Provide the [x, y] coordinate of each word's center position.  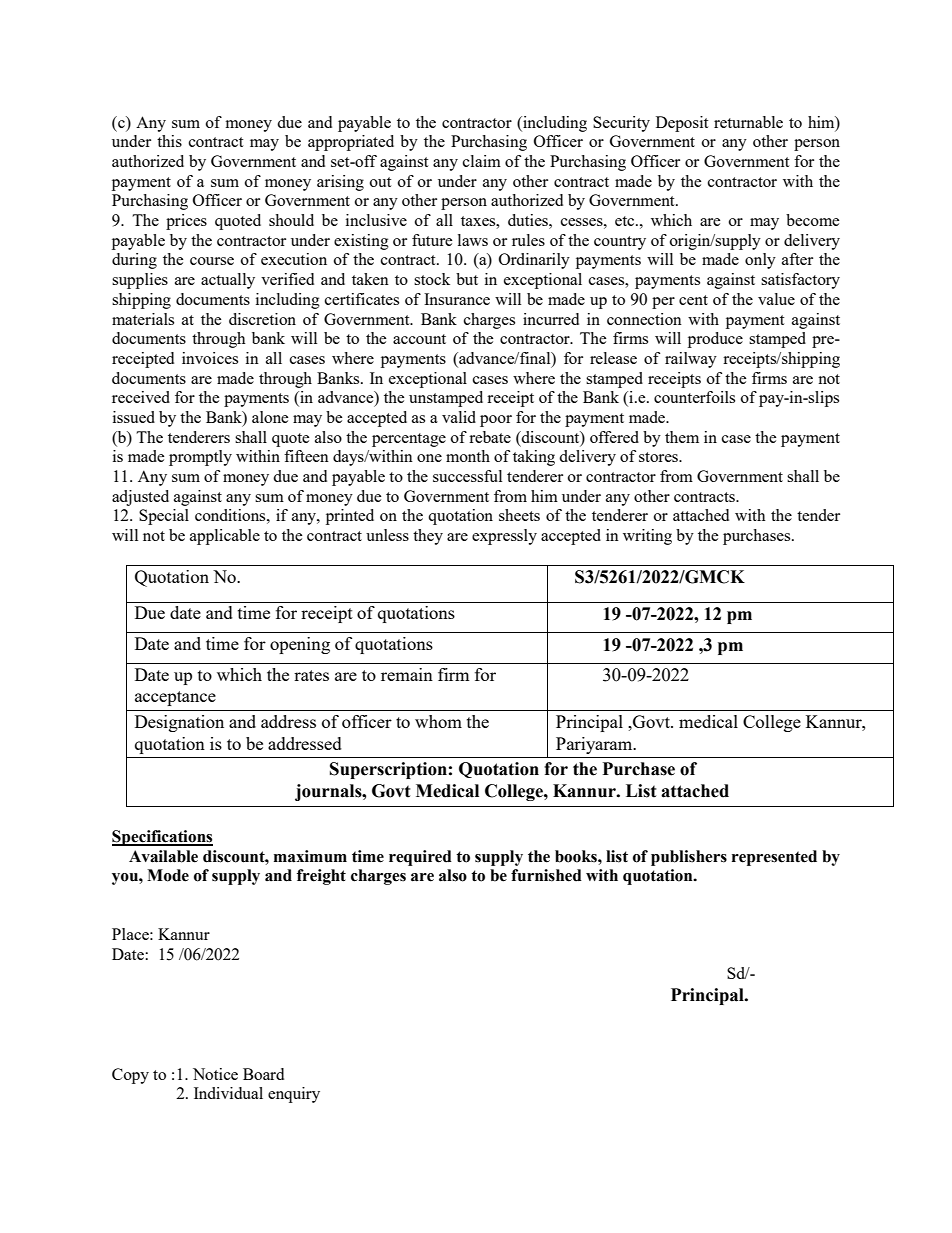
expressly [504, 537]
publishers [689, 858]
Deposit [682, 124]
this [169, 141]
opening [300, 645]
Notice [215, 1074]
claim [482, 161]
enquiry [294, 1095]
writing [647, 537]
